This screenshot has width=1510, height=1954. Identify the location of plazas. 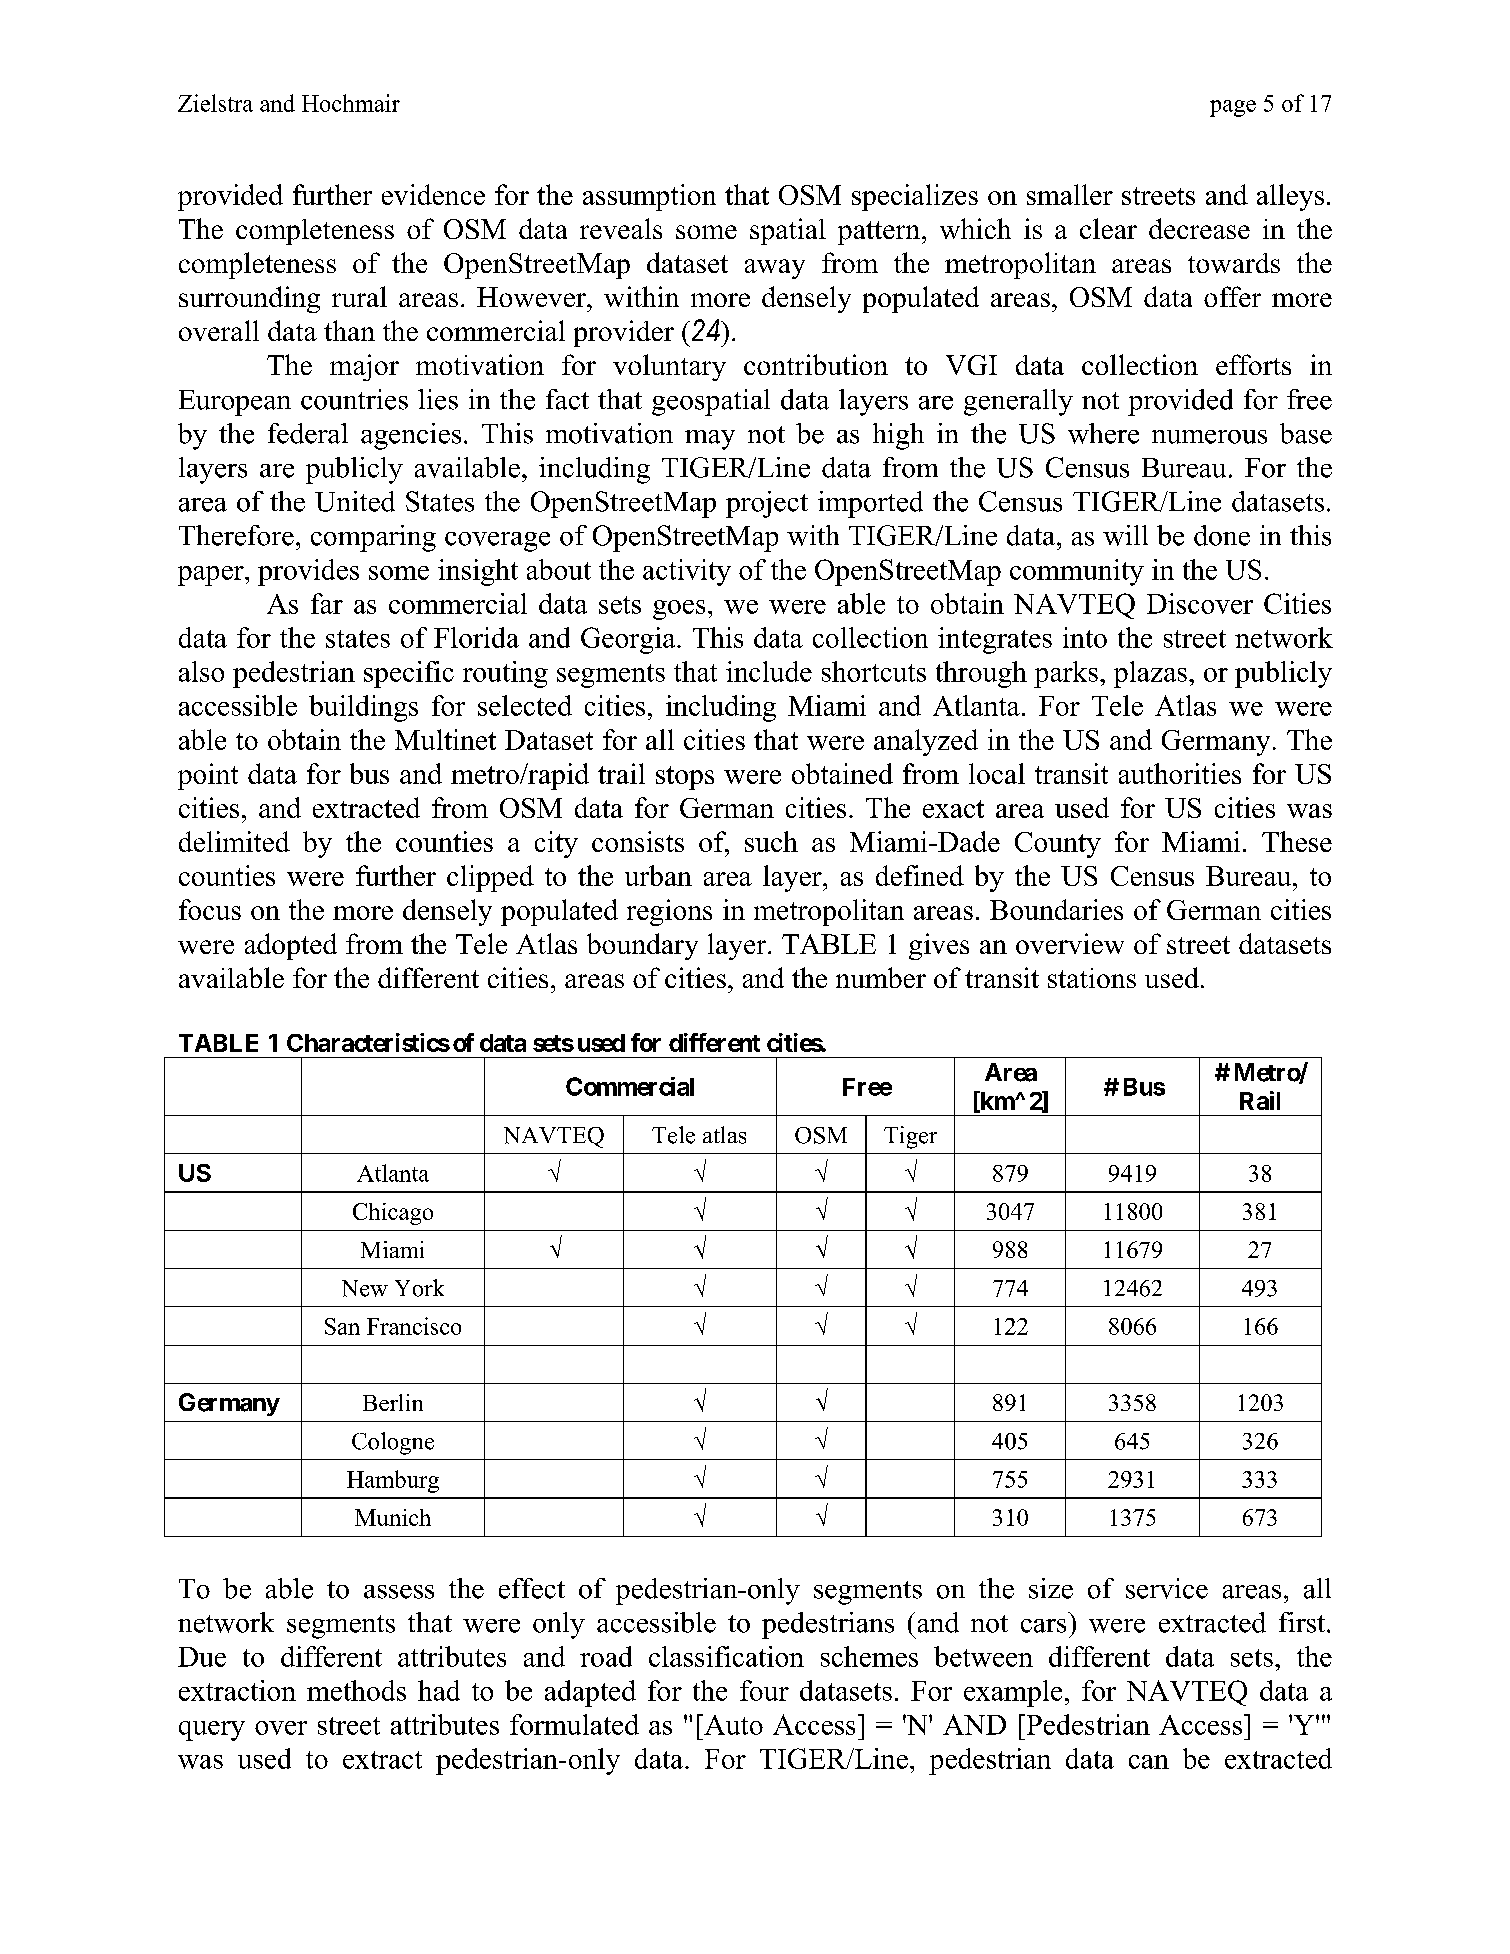
(1150, 674).
